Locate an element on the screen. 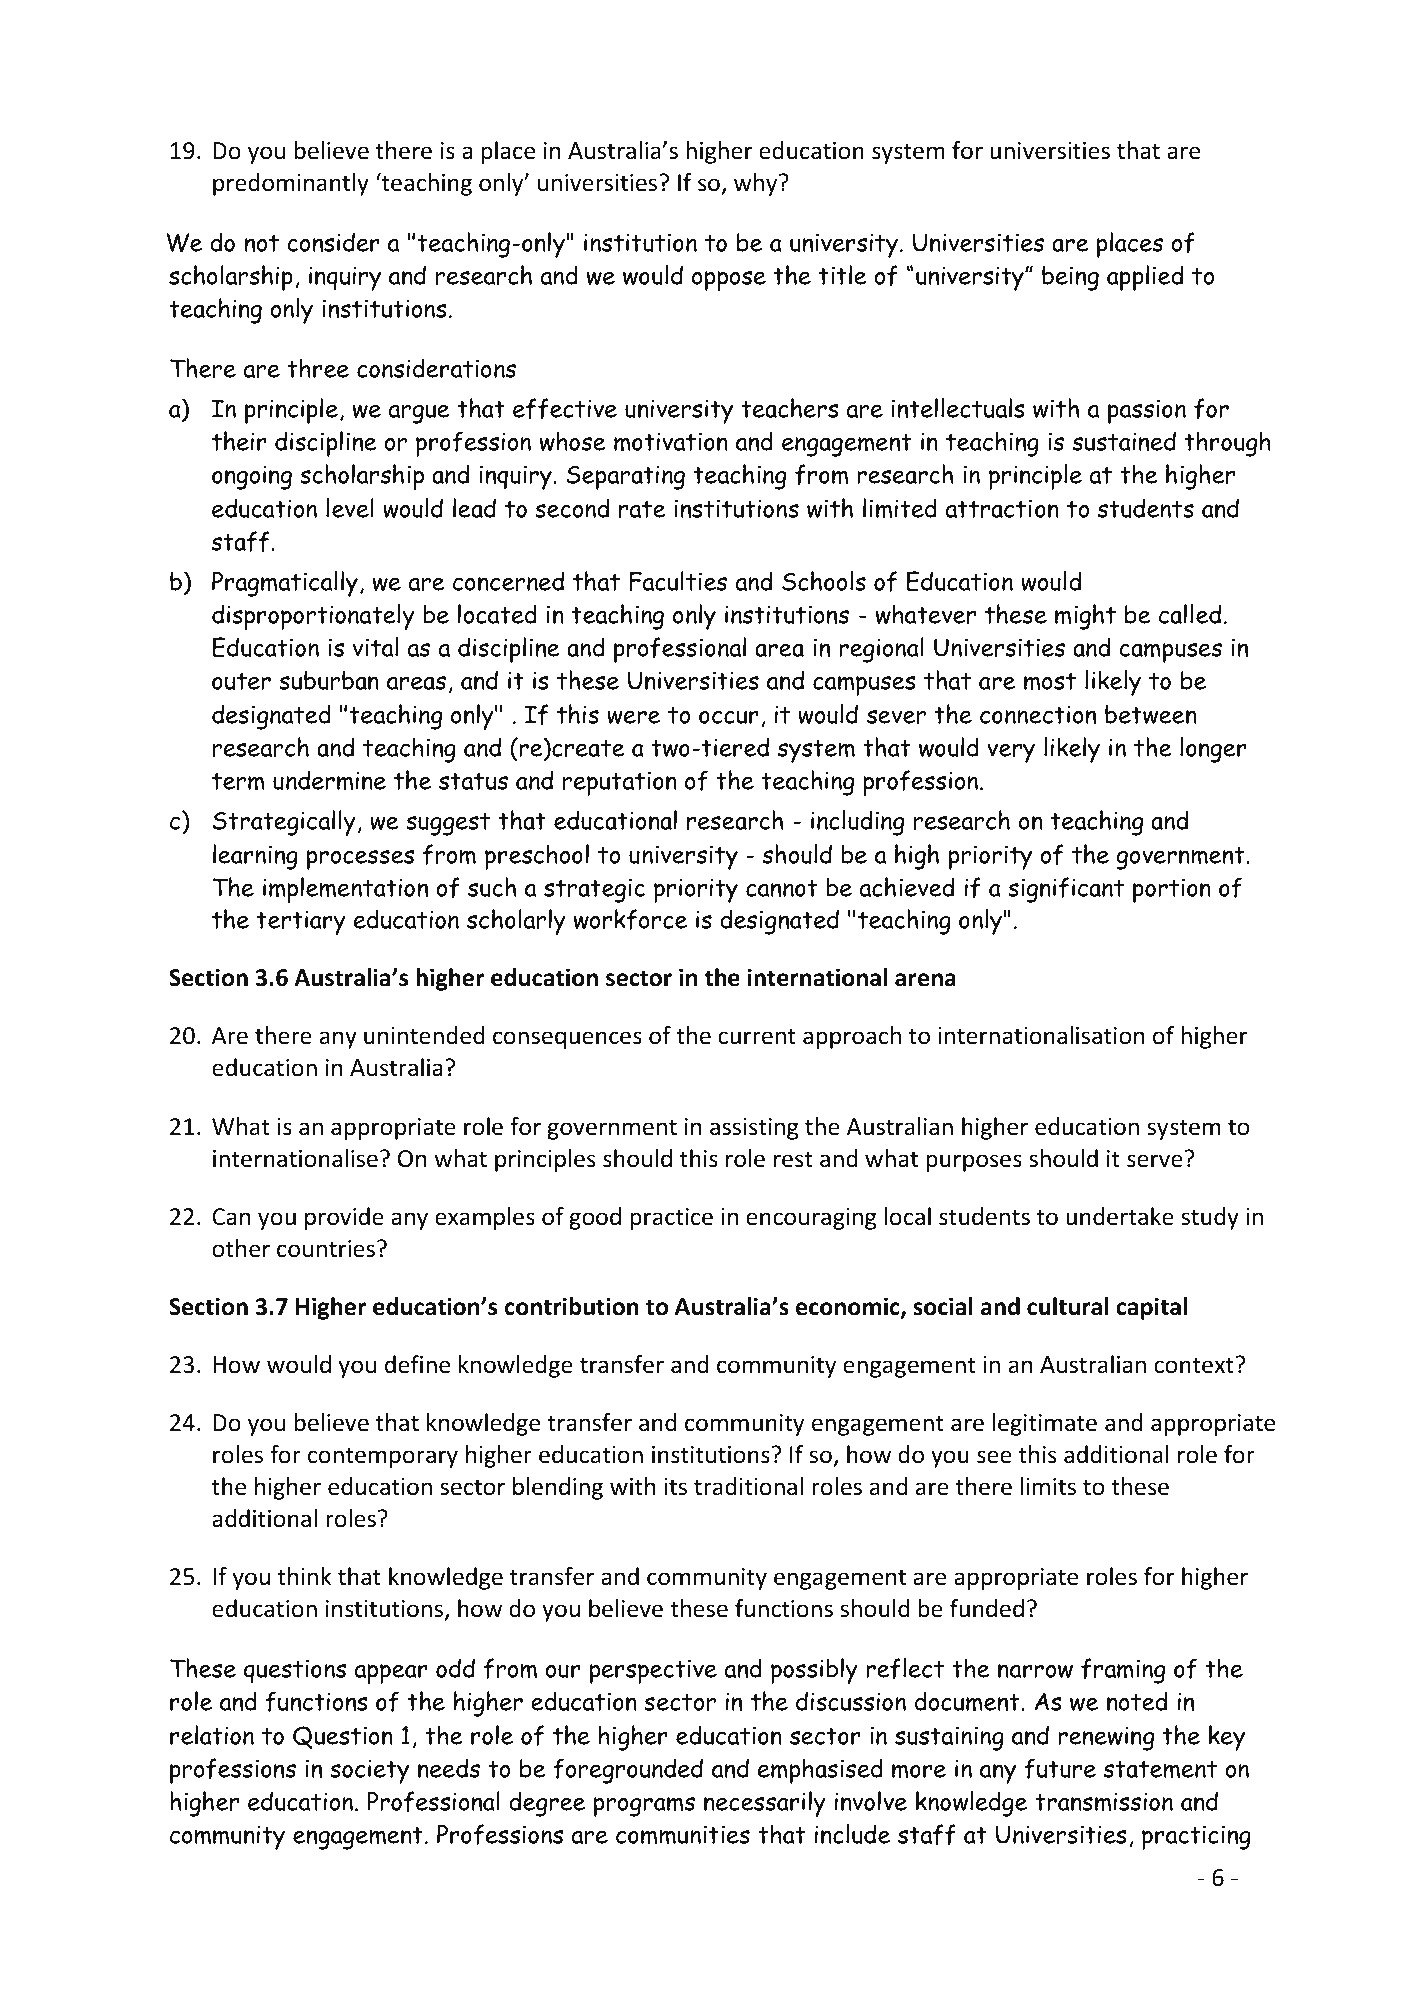  society is located at coordinates (369, 1771).
